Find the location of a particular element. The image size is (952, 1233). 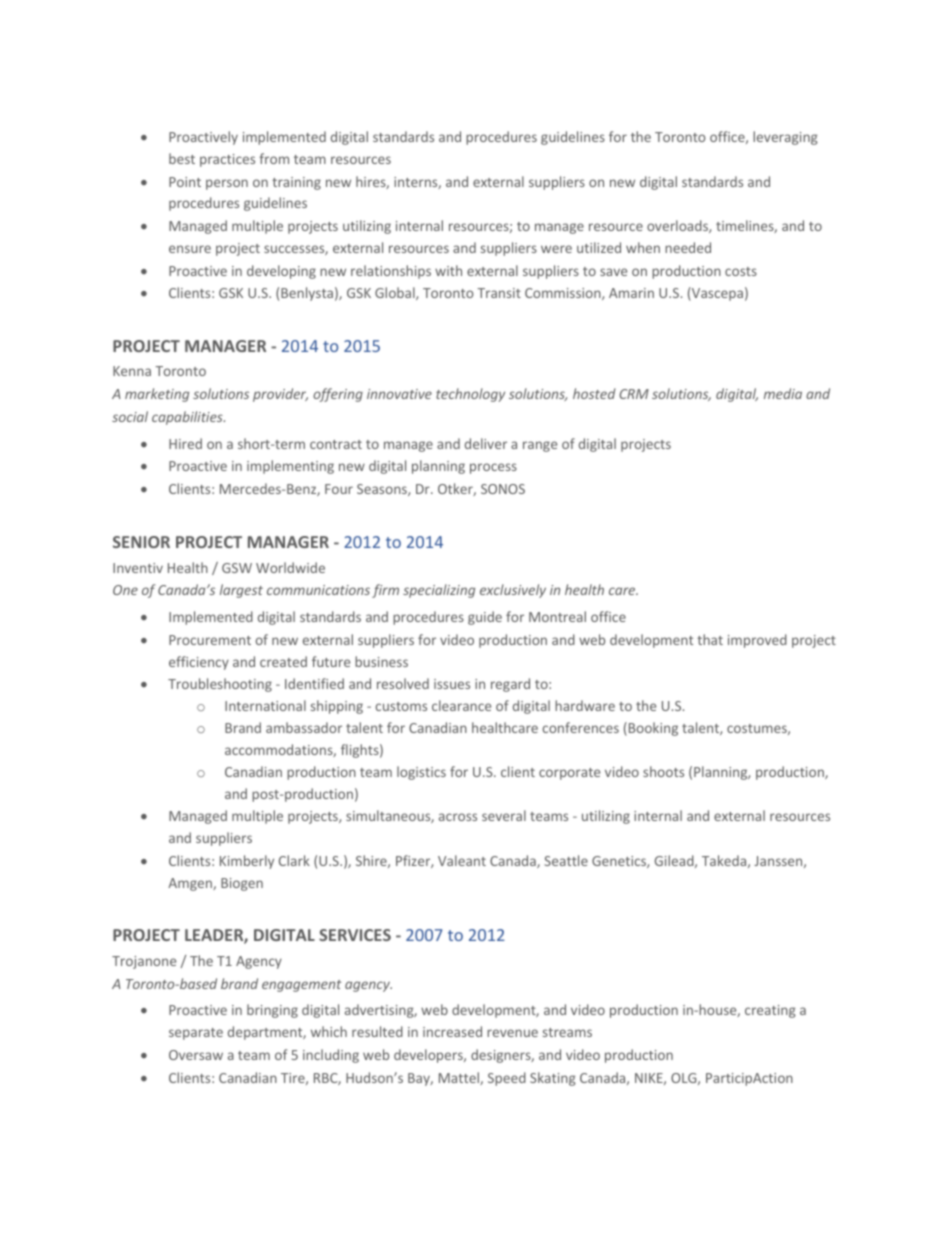

specializing is located at coordinates (439, 591).
